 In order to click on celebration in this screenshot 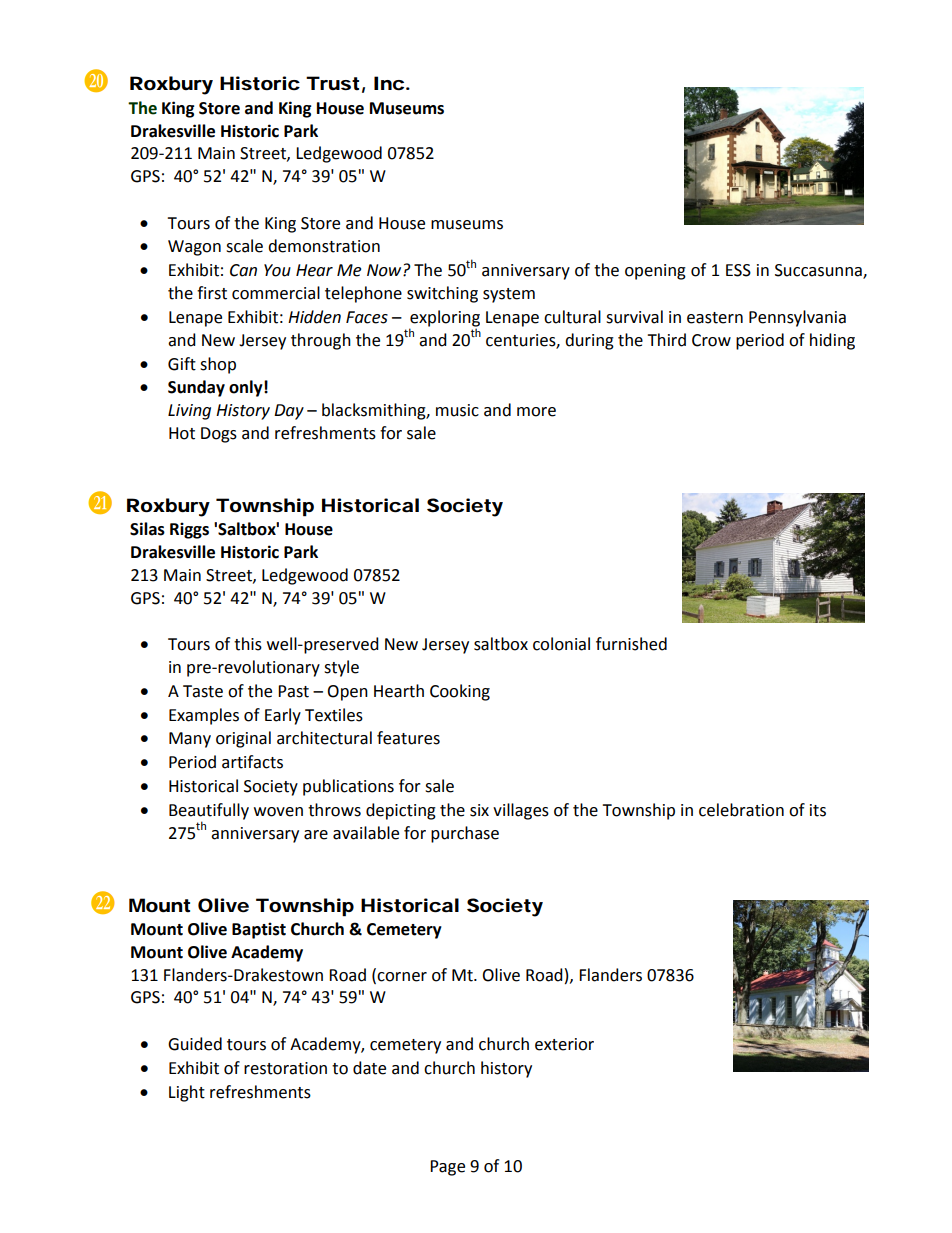, I will do `click(741, 810)`.
